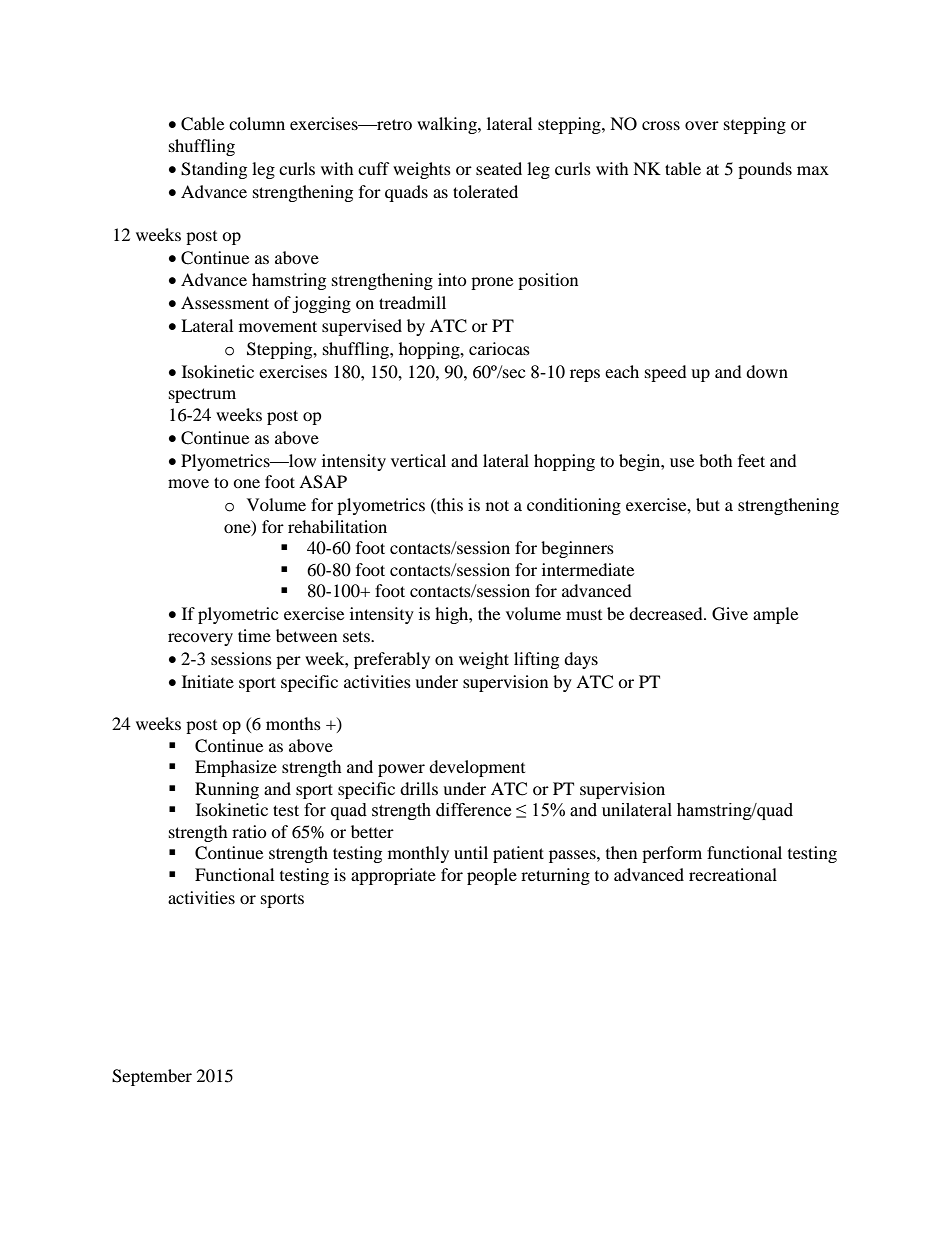 This screenshot has width=952, height=1233. Describe the element at coordinates (152, 1077) in the screenshot. I see `September` at that location.
